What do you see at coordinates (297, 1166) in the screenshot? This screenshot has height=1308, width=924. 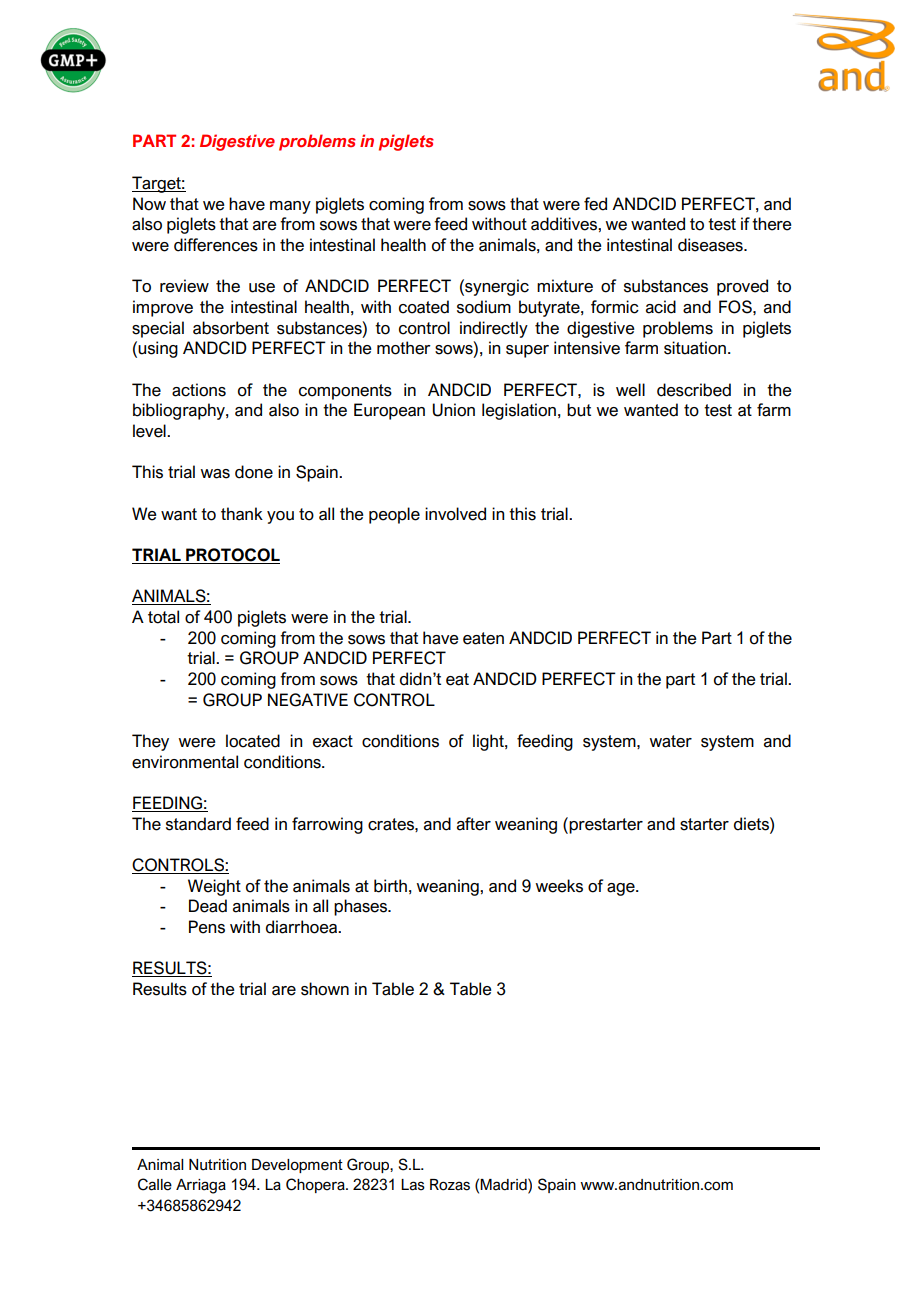 I see `Development` at bounding box center [297, 1166].
